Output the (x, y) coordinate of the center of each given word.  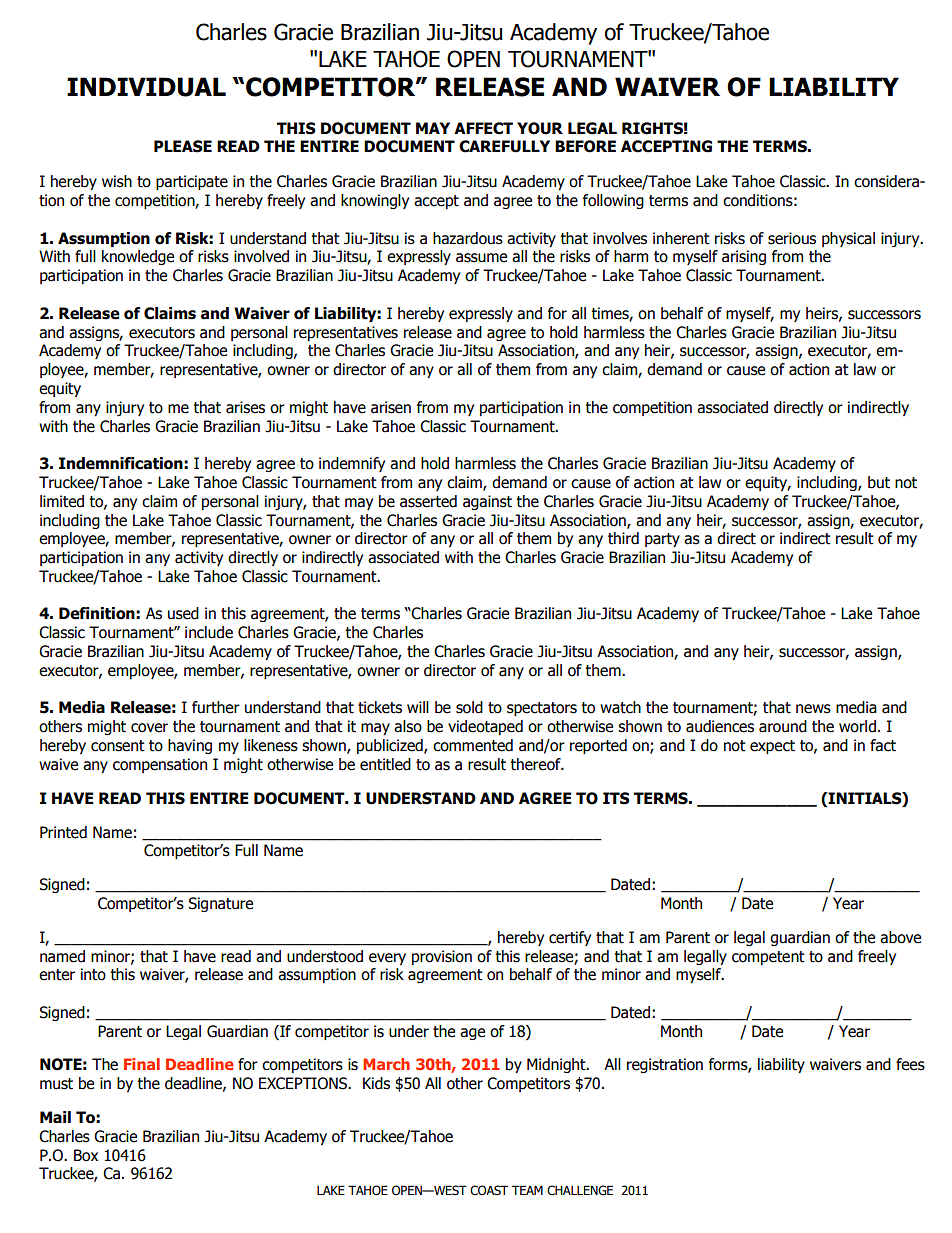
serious (792, 238)
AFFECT (483, 128)
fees (910, 1064)
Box (86, 1155)
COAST (489, 1190)
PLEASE (183, 146)
